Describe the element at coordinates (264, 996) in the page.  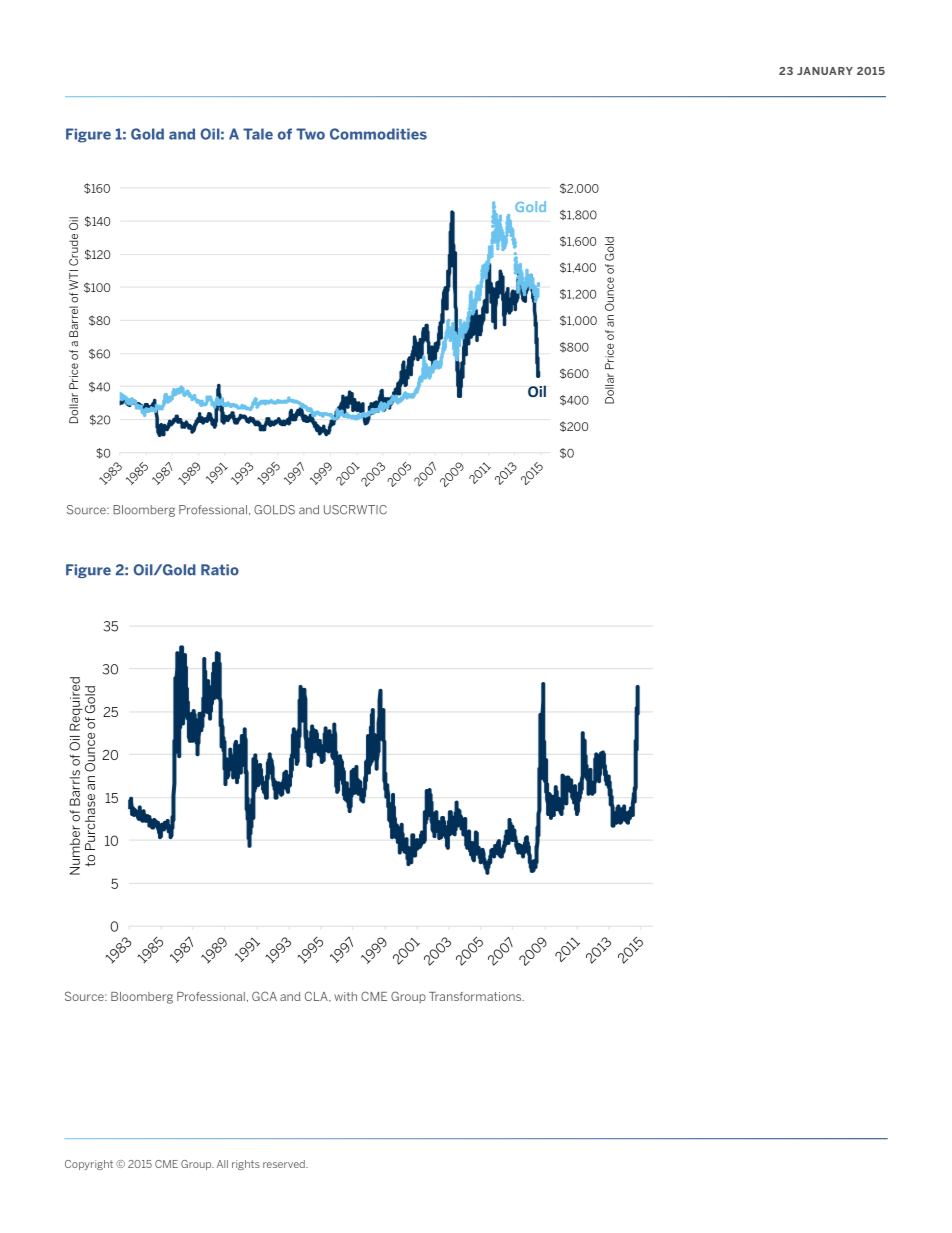
I see `GCA` at that location.
